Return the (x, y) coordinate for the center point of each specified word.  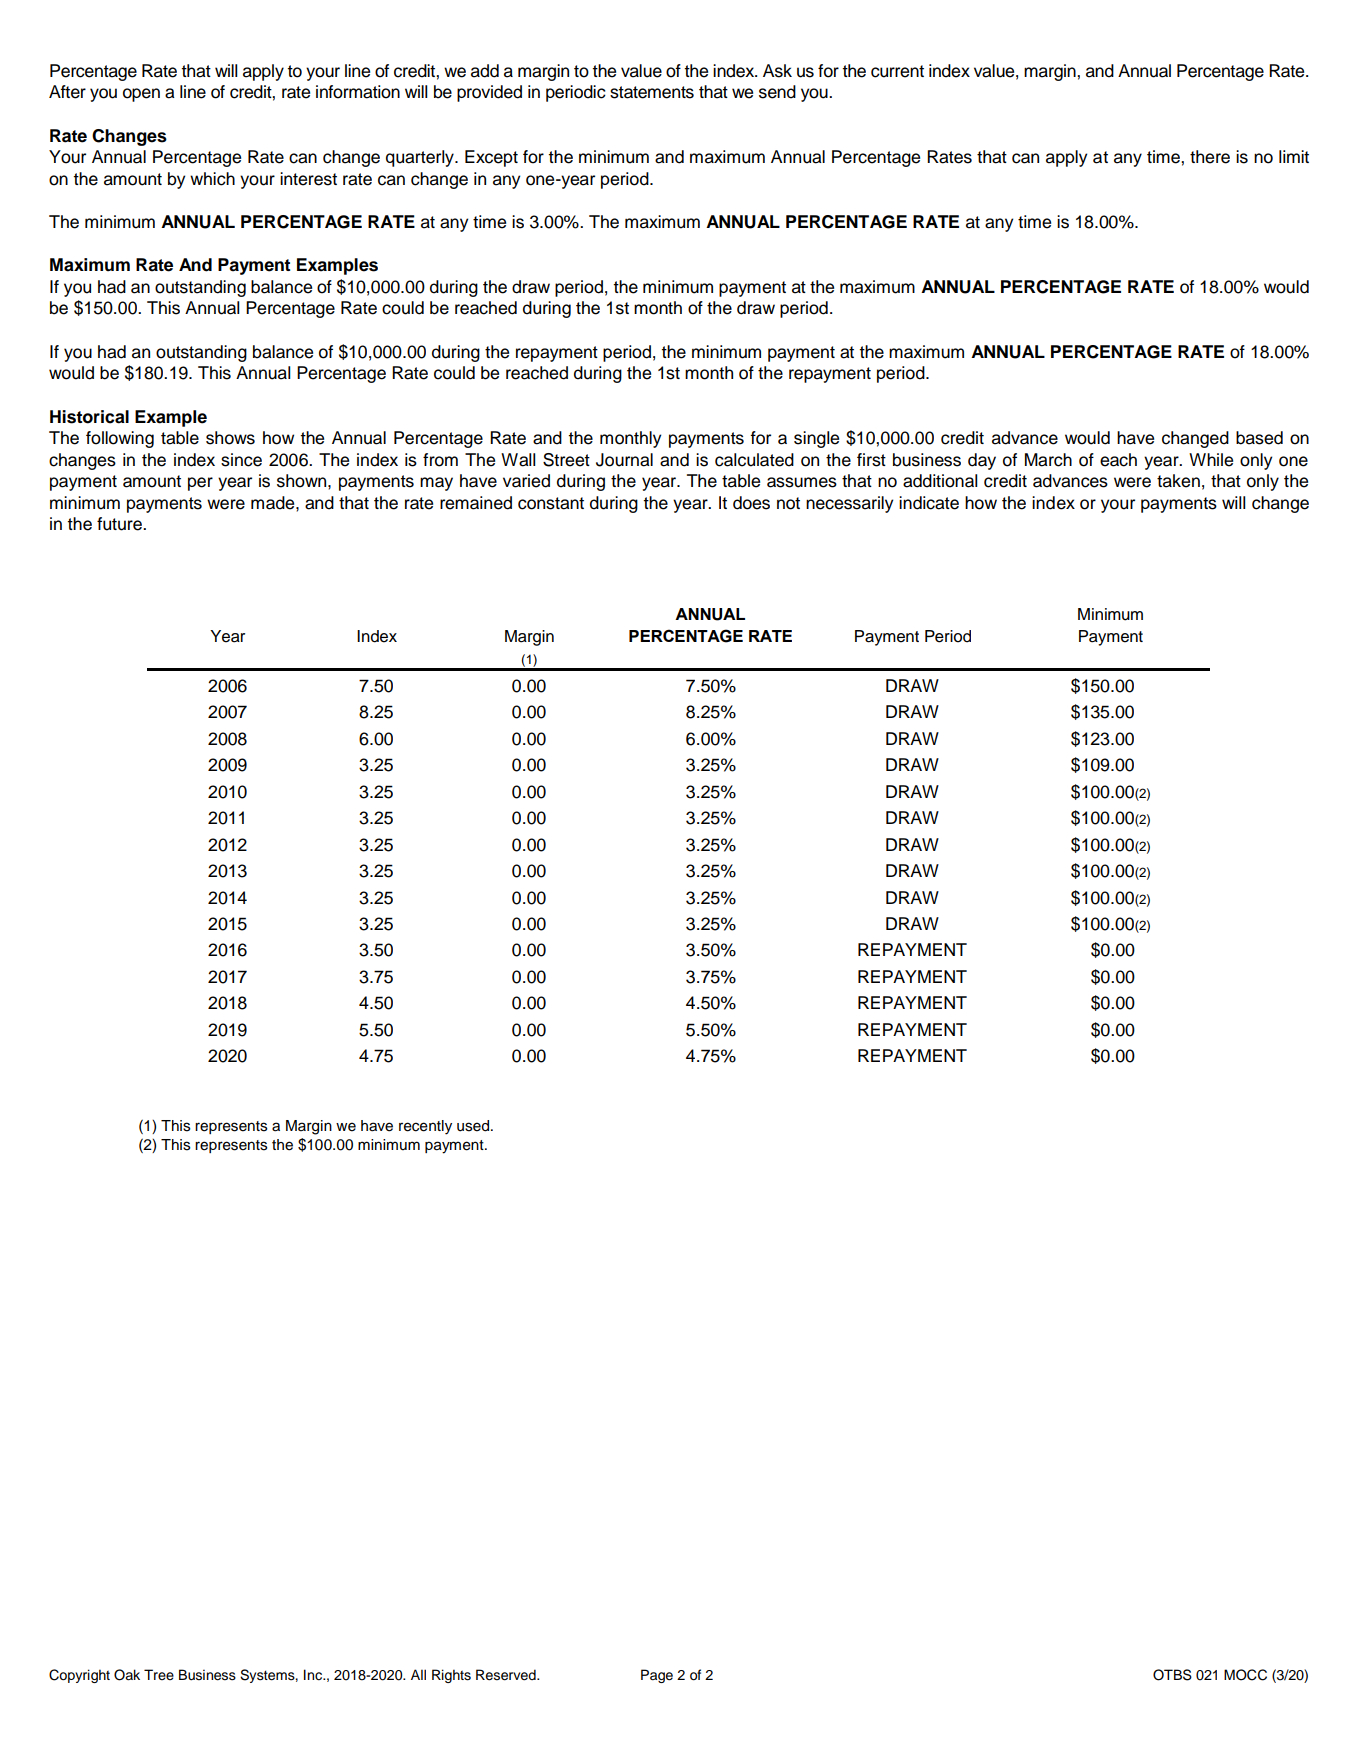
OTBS (1172, 1675)
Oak (127, 1675)
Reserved (507, 1675)
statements (652, 92)
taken (1178, 481)
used (474, 1126)
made (274, 503)
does (751, 503)
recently (425, 1127)
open (141, 95)
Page (657, 1676)
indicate (929, 503)
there (1210, 157)
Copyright (79, 1676)
